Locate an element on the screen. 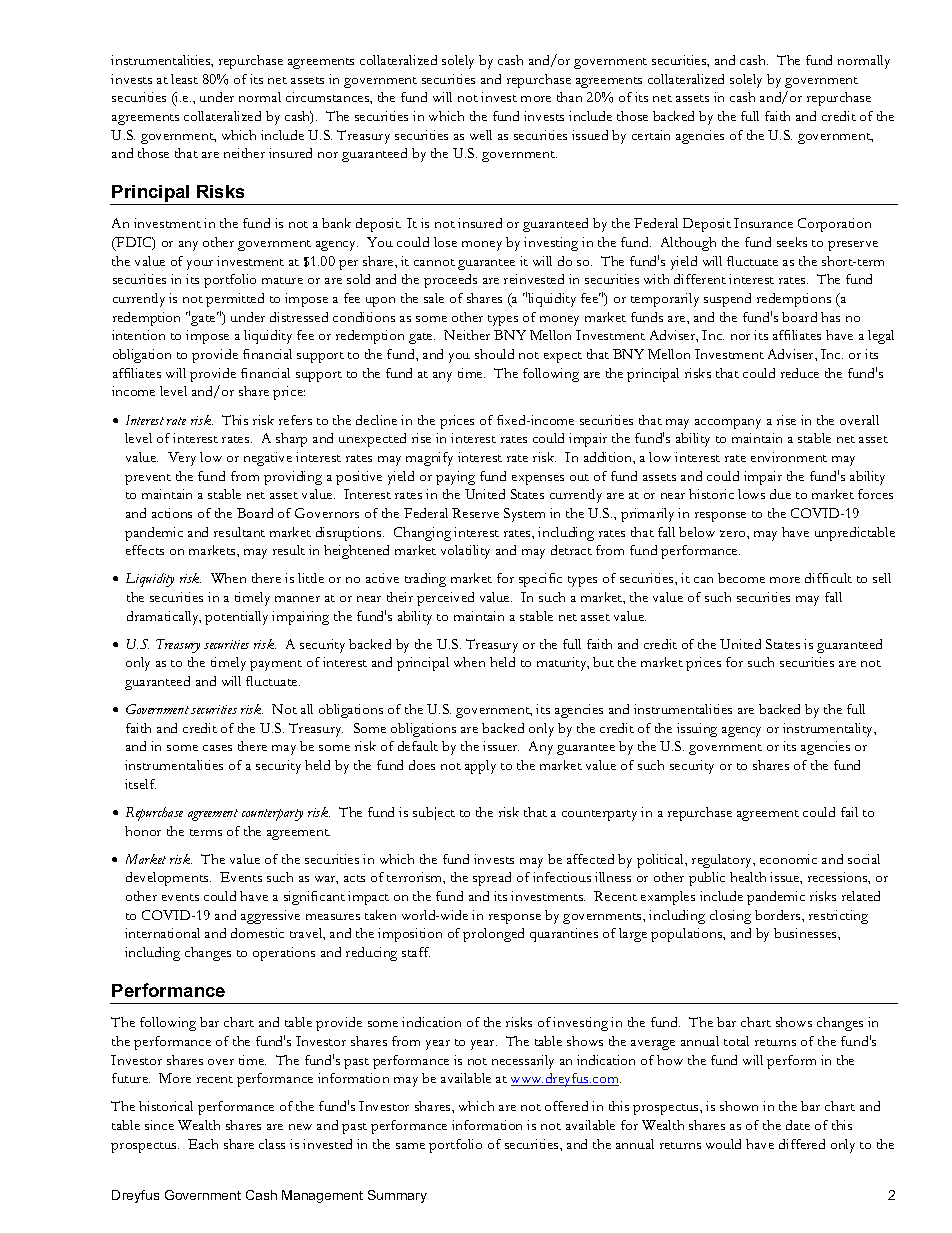 Image resolution: width=952 pixels, height=1233 pixels. potentially is located at coordinates (236, 618).
